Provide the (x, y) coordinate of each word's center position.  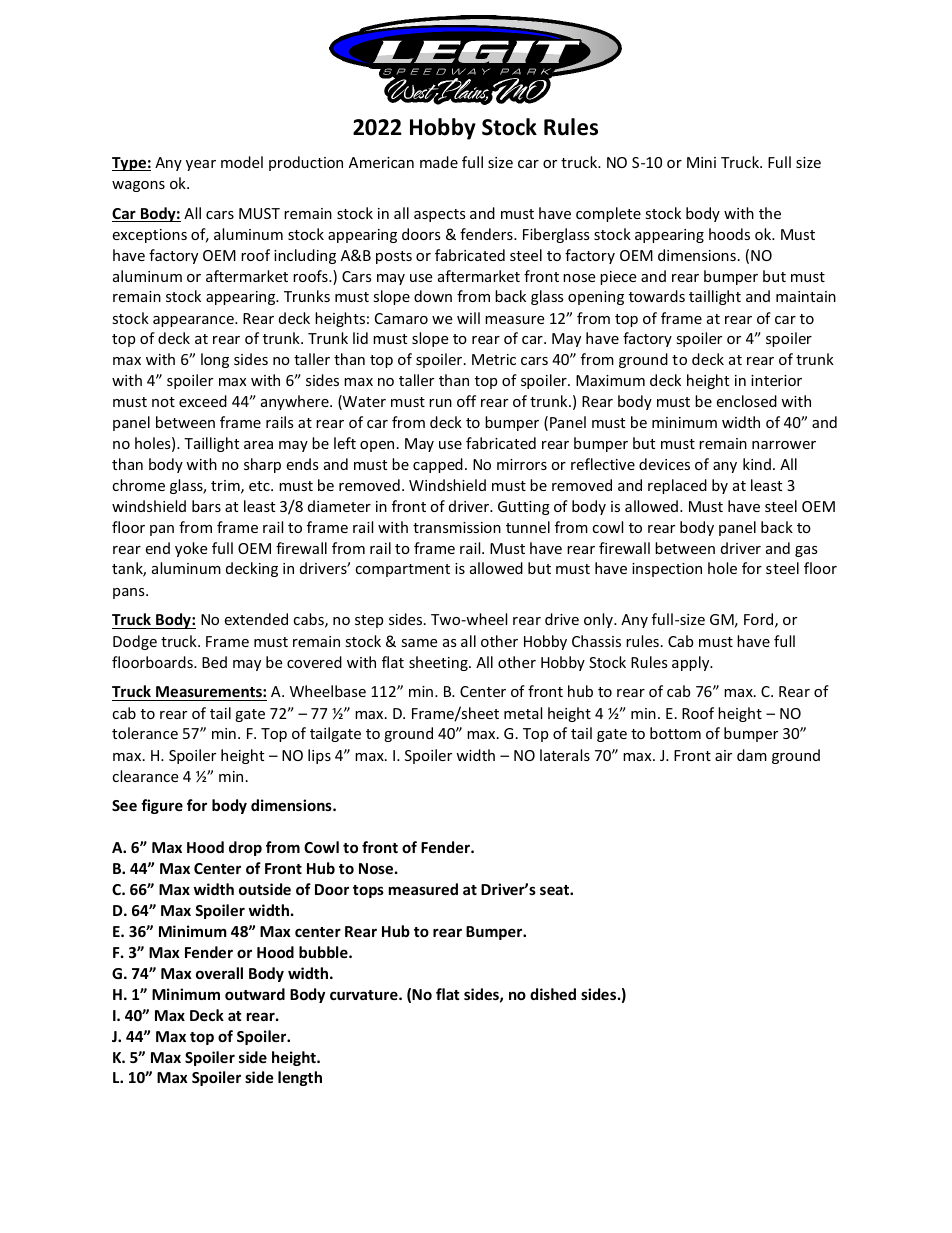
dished (553, 994)
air (723, 755)
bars (206, 506)
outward (255, 994)
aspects (440, 215)
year (201, 165)
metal (523, 713)
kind (757, 464)
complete (608, 214)
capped (438, 465)
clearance (145, 776)
